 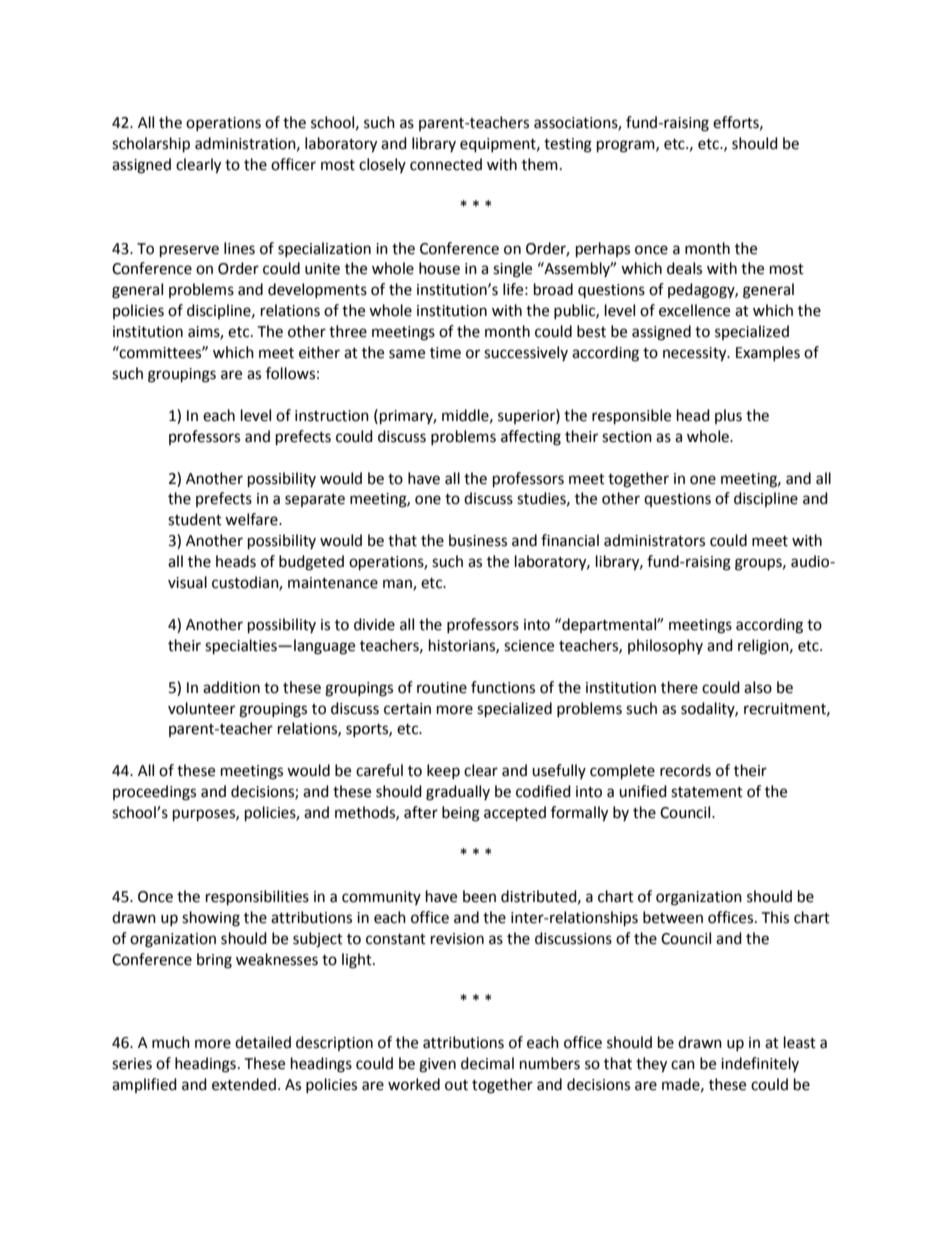 I want to click on decimal, so click(x=487, y=1063).
